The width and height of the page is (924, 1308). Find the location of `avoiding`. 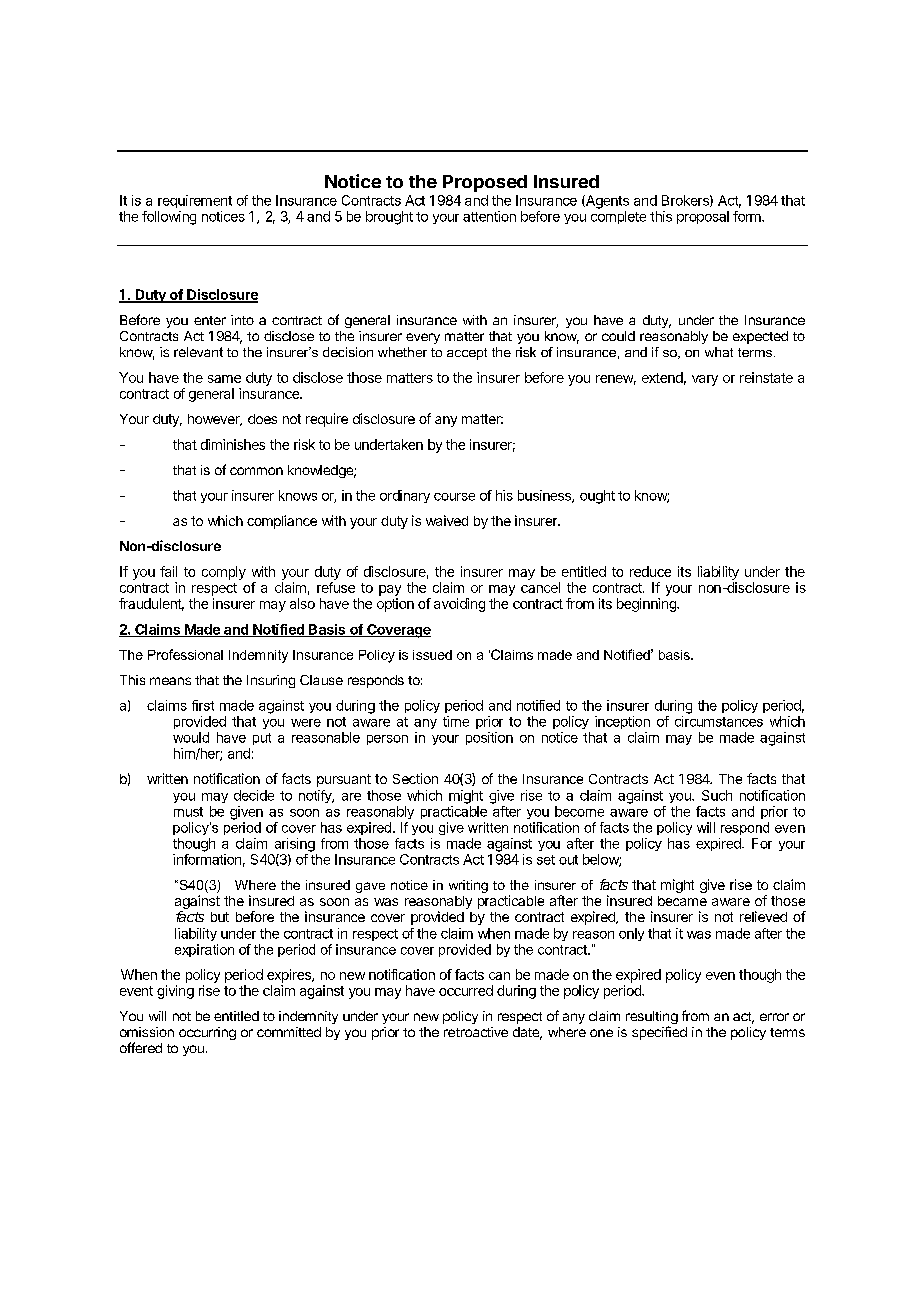

avoiding is located at coordinates (459, 605).
